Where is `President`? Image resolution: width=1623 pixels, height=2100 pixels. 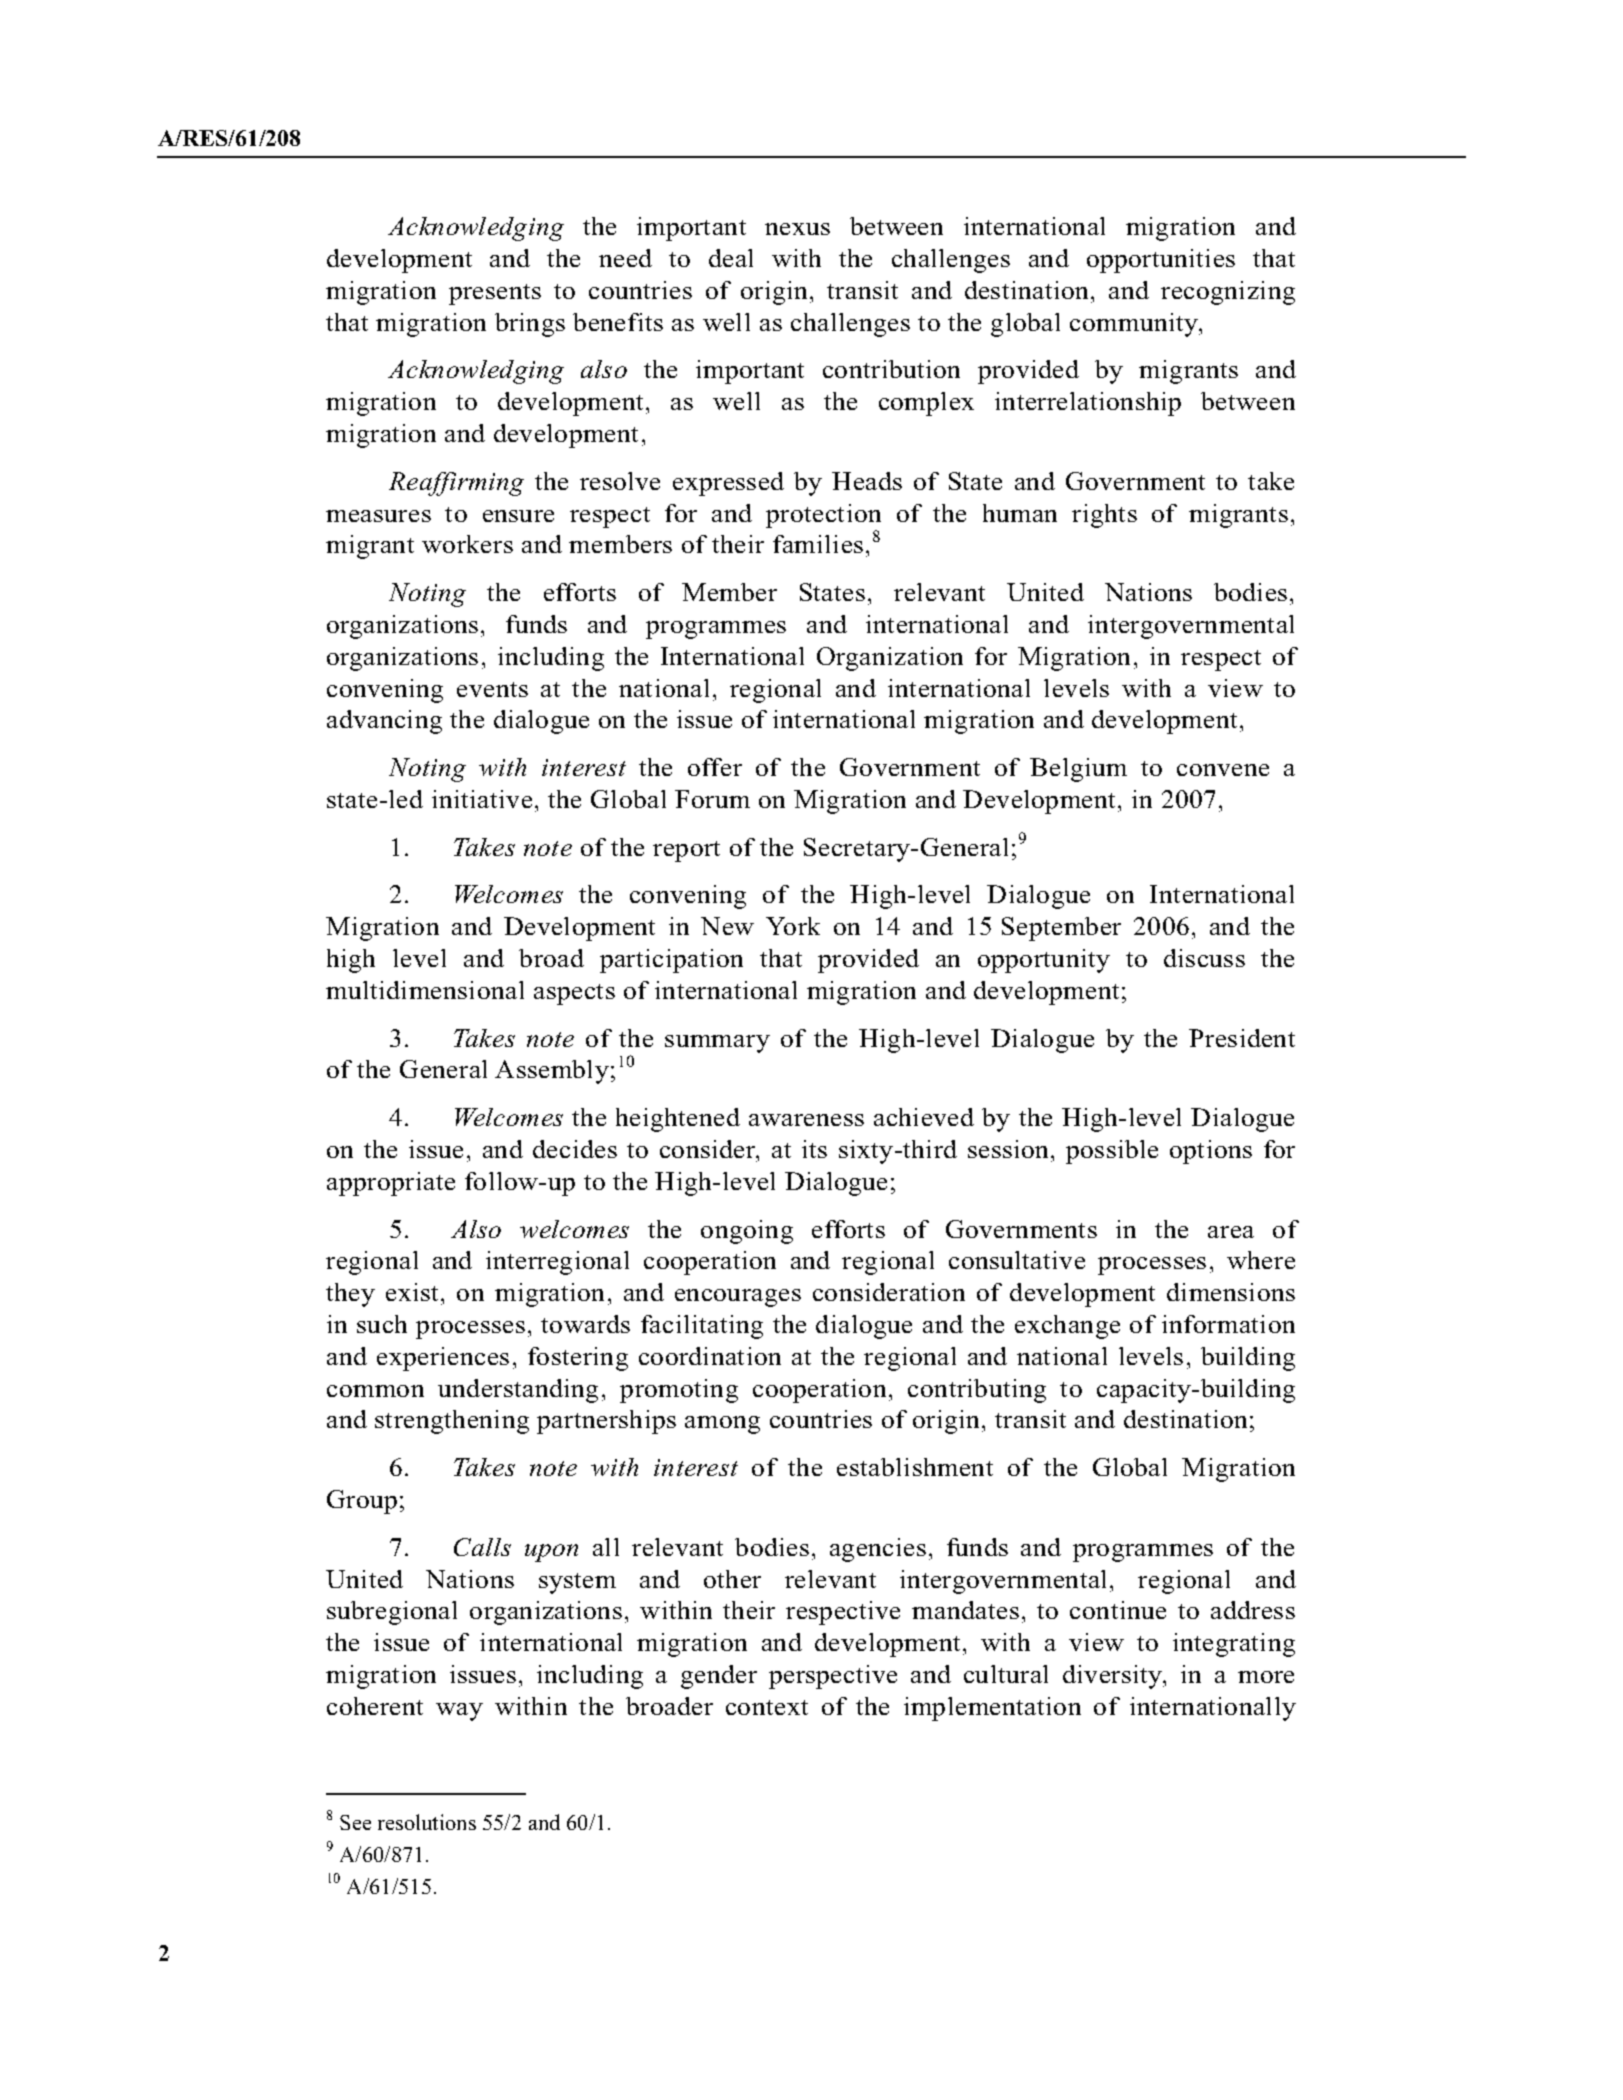
President is located at coordinates (1242, 1038).
